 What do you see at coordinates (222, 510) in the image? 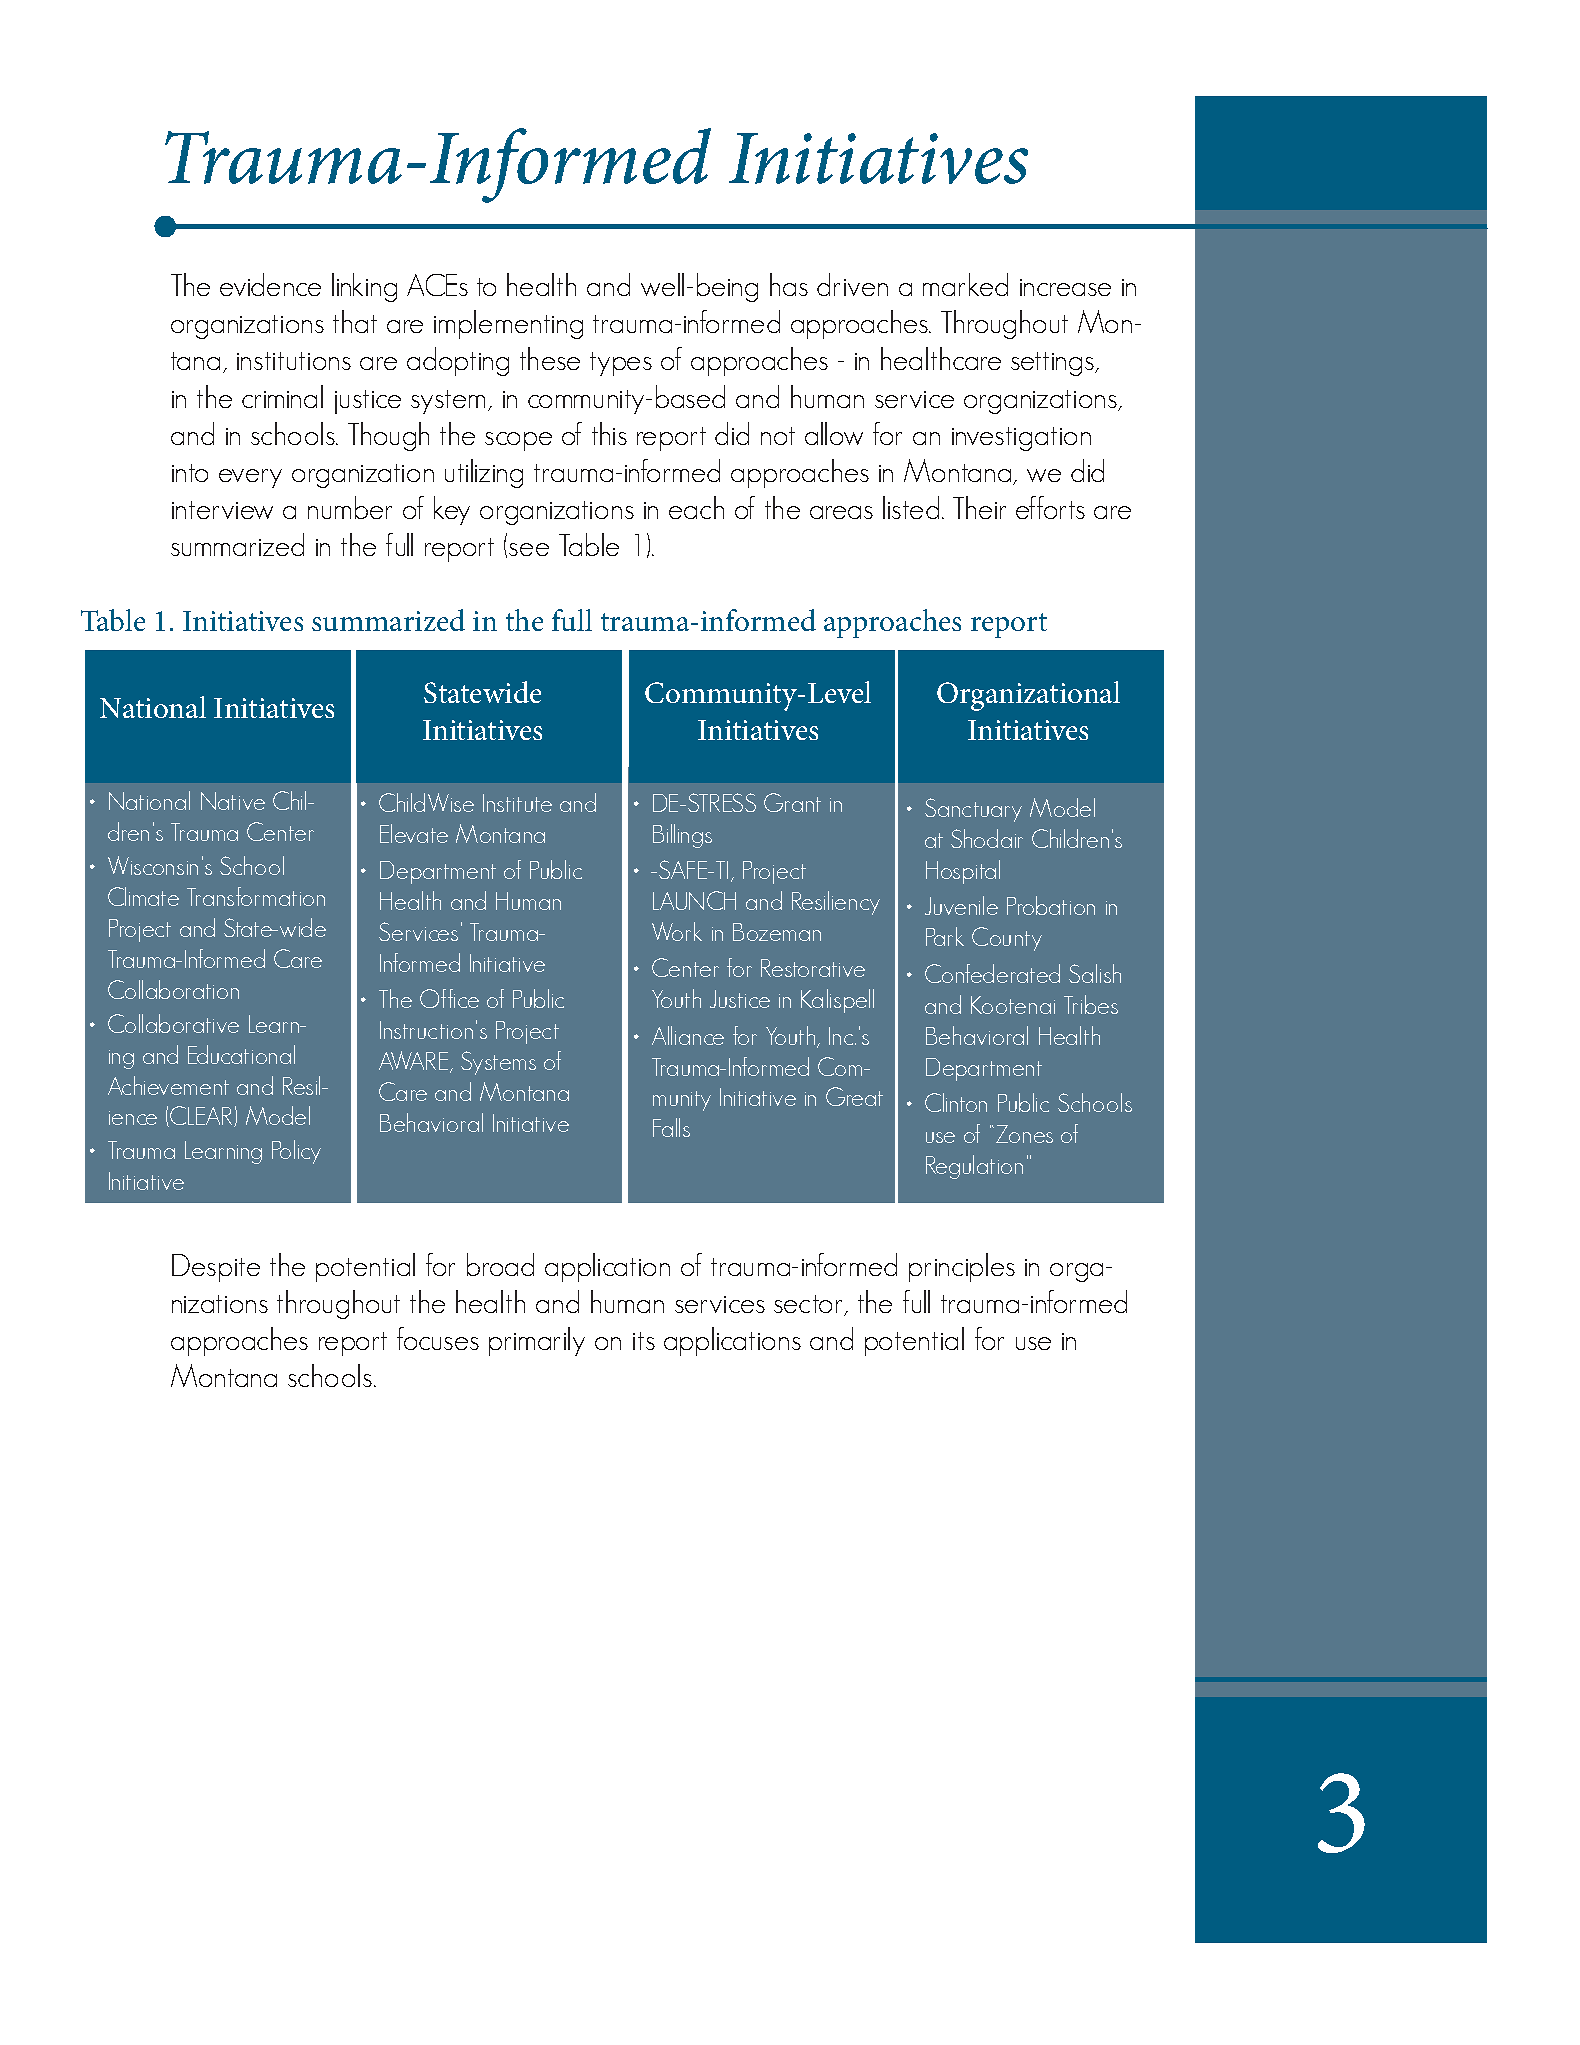
I see `interview` at bounding box center [222, 510].
